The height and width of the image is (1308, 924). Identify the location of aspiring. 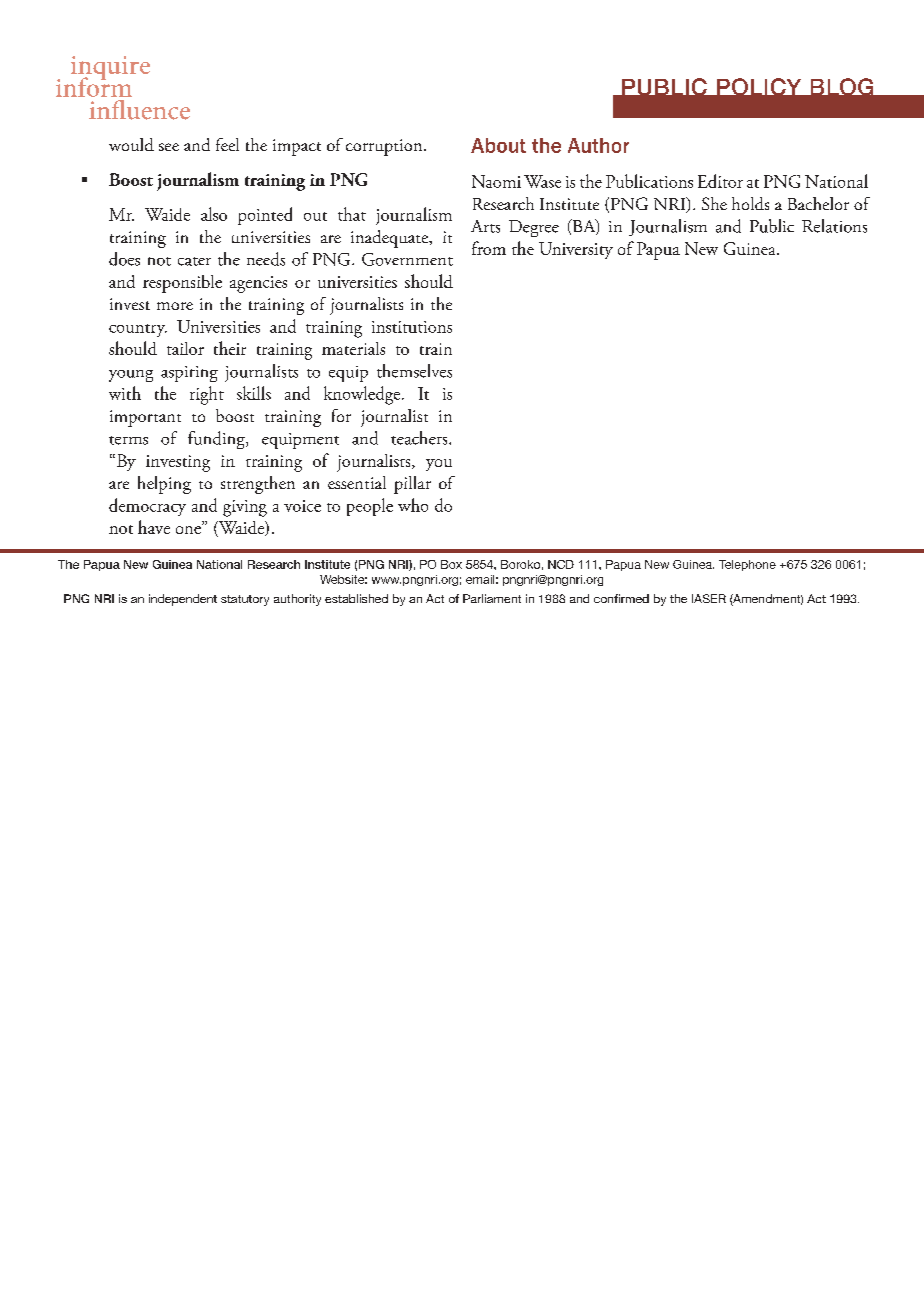
(189, 374).
